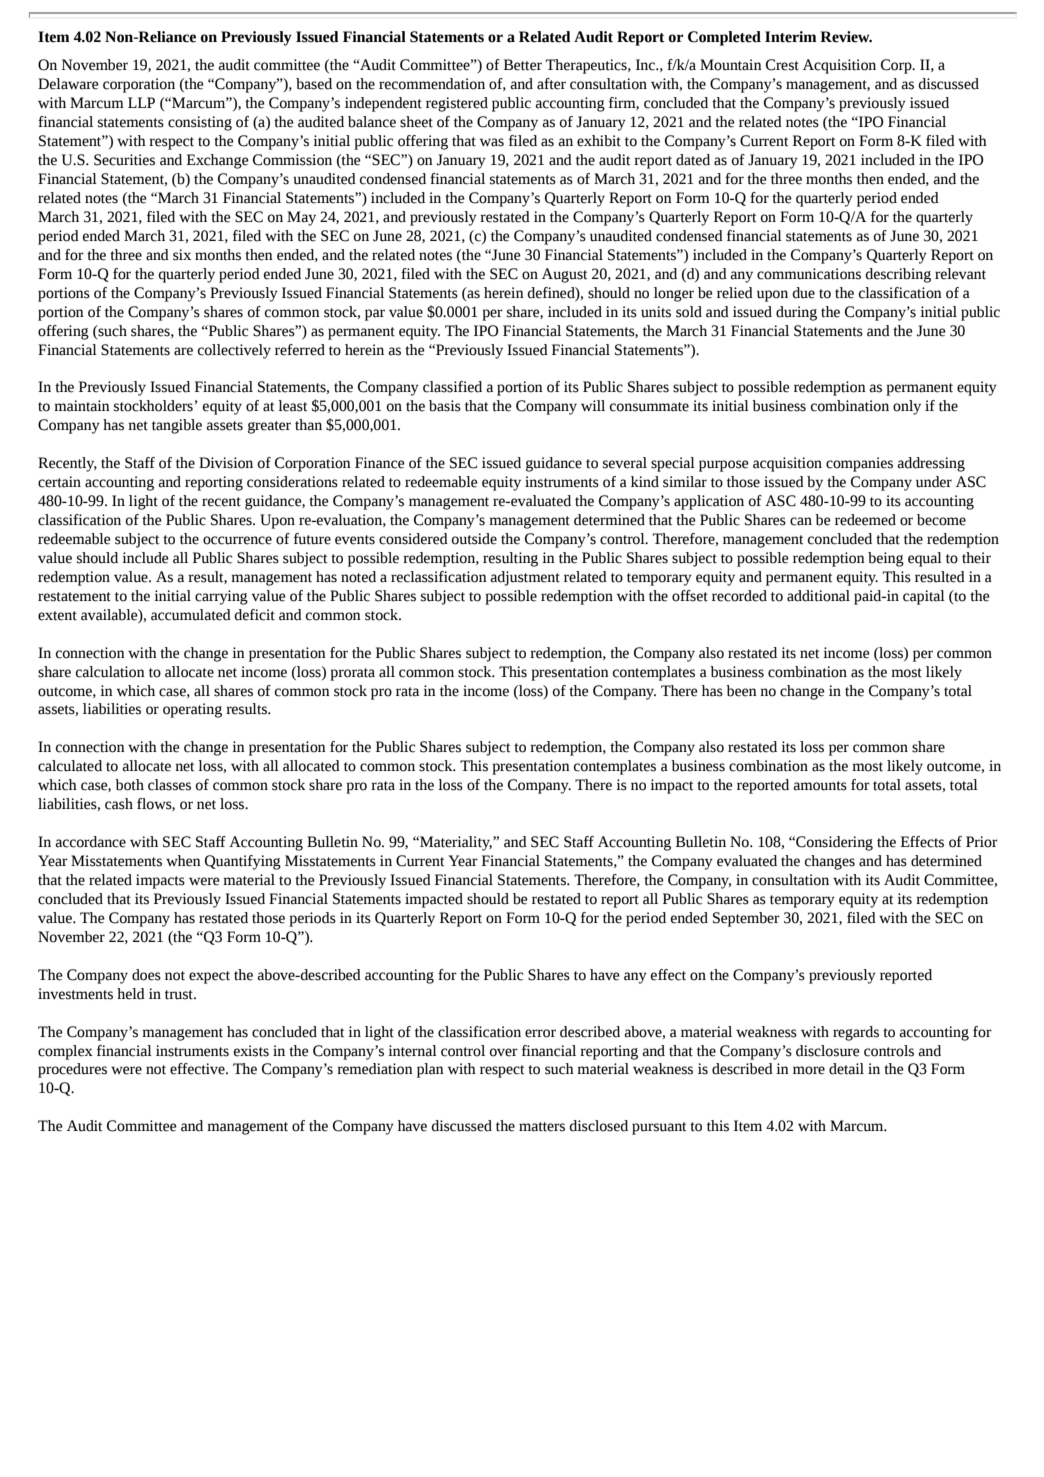 This screenshot has width=1044, height=1477. What do you see at coordinates (141, 102) in the screenshot?
I see `LLP` at bounding box center [141, 102].
